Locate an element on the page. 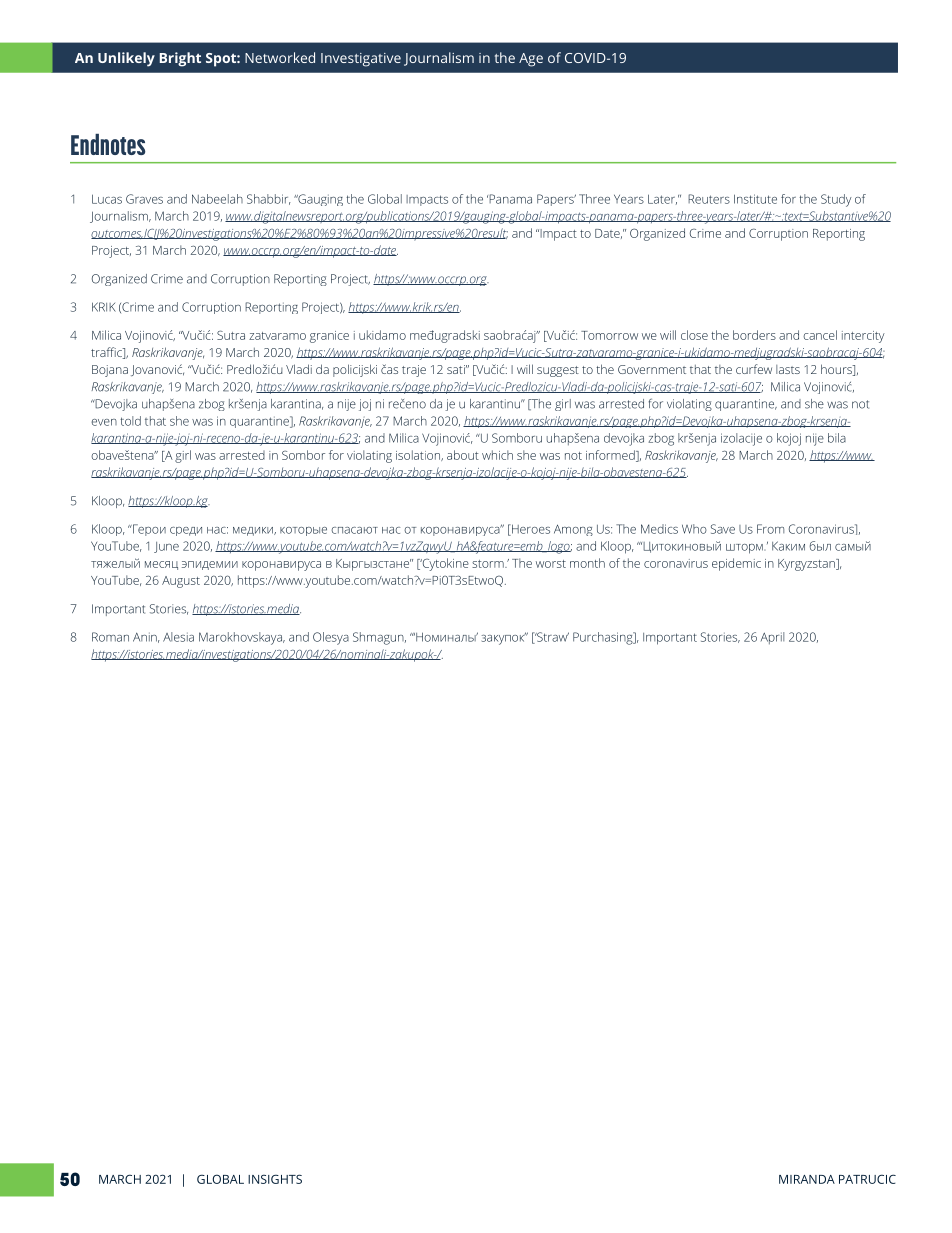 Image resolution: width=952 pixels, height=1233 pixels. Investigative is located at coordinates (361, 60).
